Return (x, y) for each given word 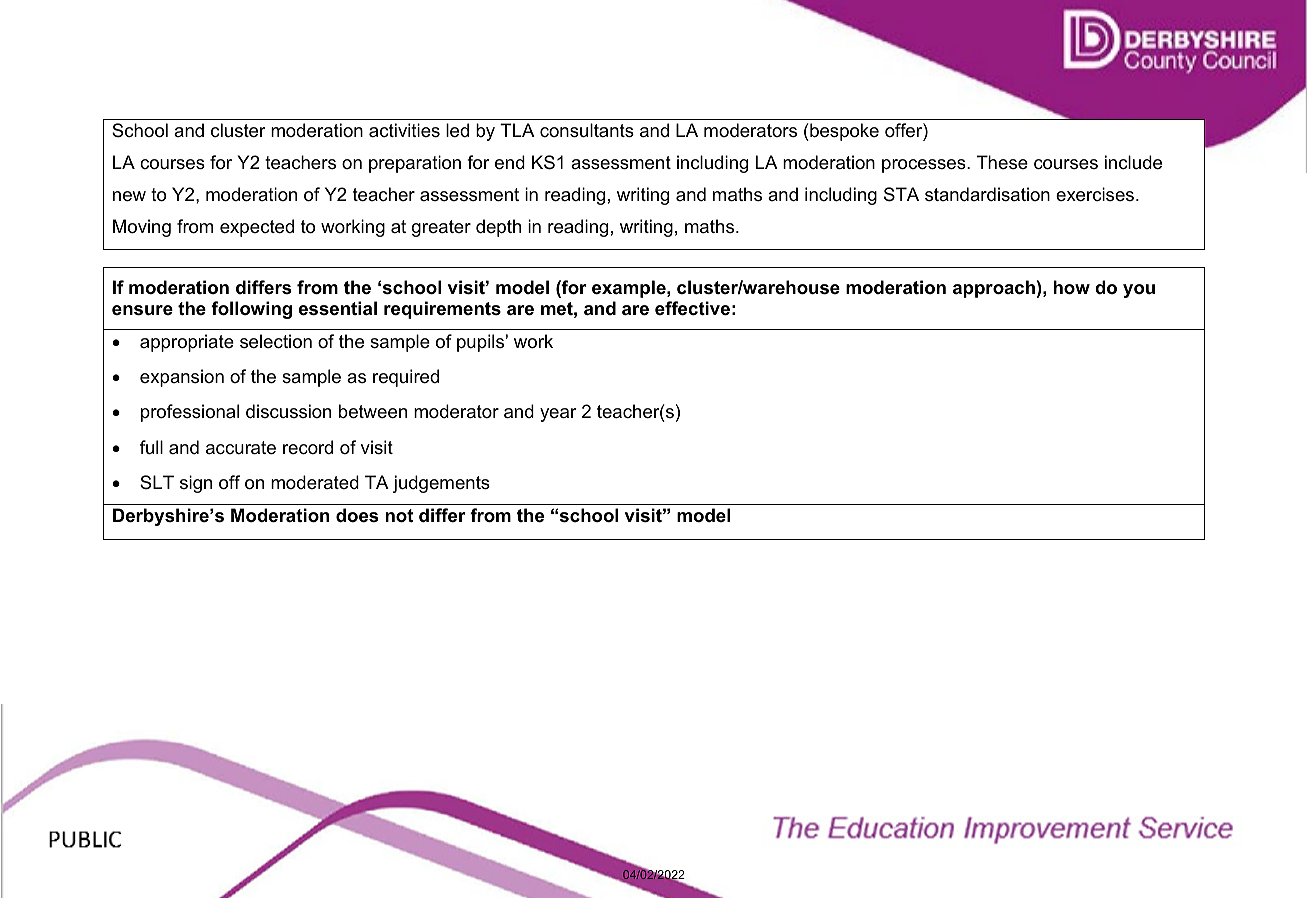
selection (276, 341)
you (1139, 291)
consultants (587, 130)
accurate (241, 448)
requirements (442, 310)
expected (257, 228)
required (406, 378)
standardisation (987, 194)
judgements (441, 484)
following (251, 310)
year (558, 415)
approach (994, 289)
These (1002, 162)
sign (196, 484)
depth (498, 228)
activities (404, 130)
